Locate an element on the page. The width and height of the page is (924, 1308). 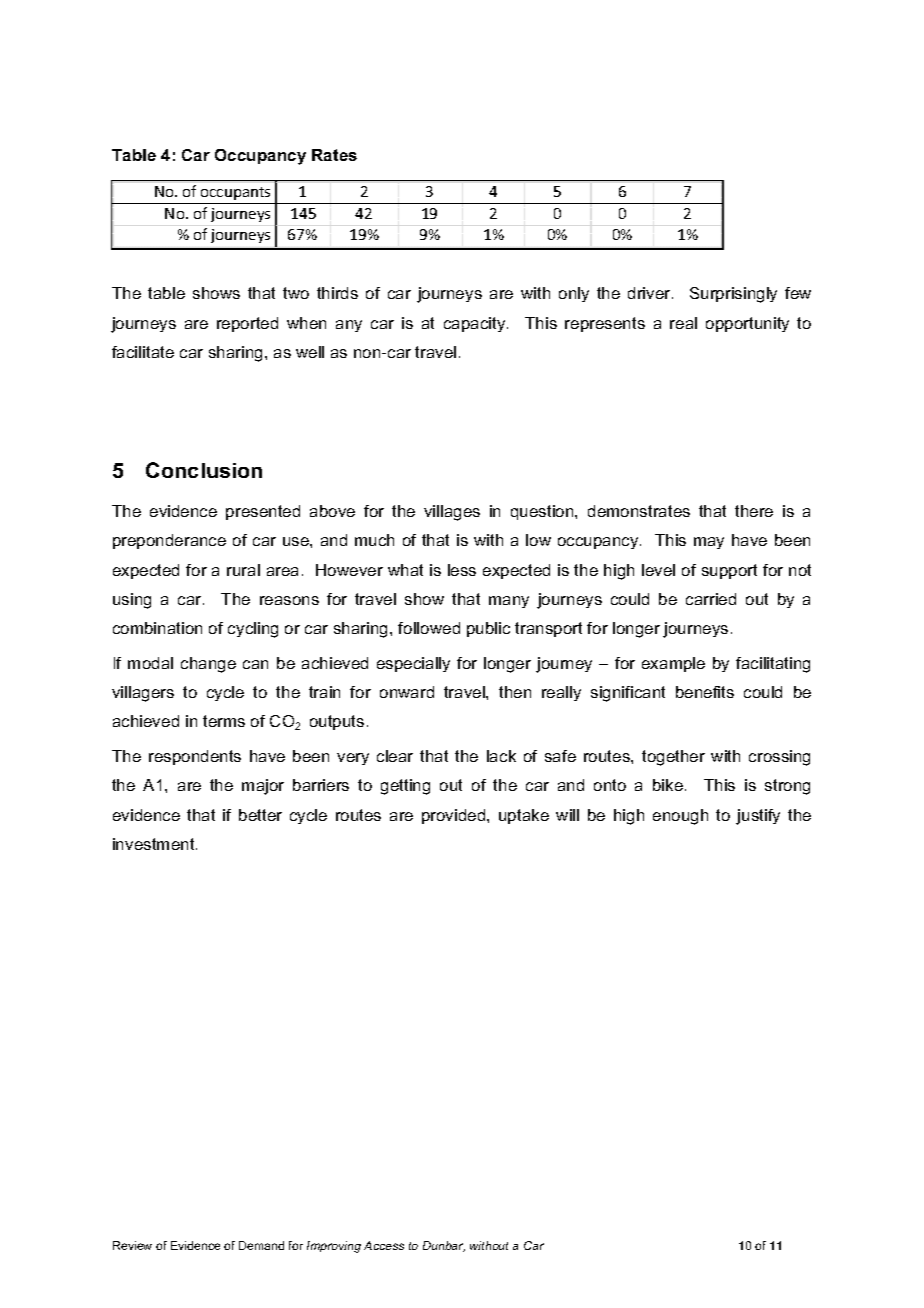
lack is located at coordinates (501, 756).
